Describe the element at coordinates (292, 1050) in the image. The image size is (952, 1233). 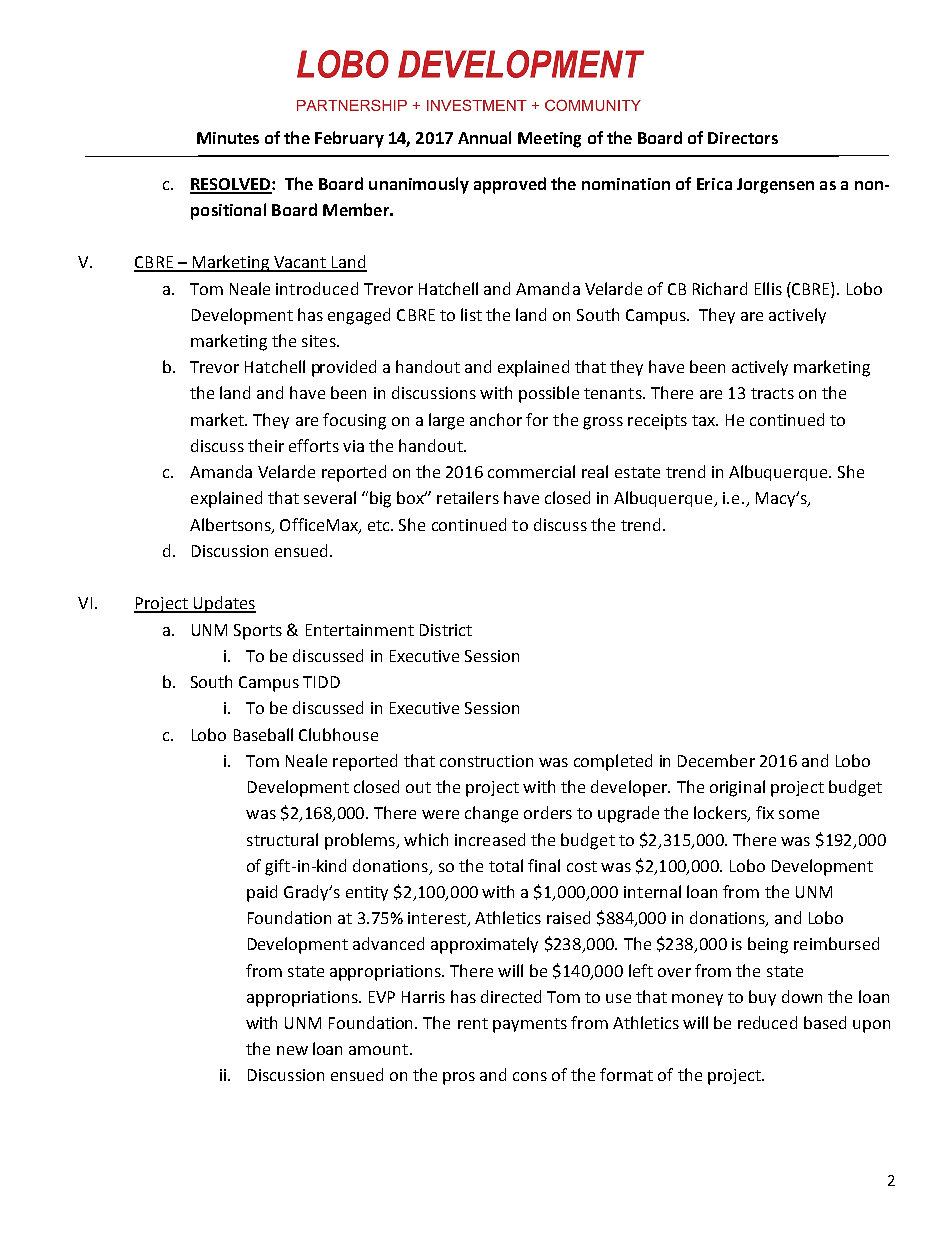
I see `new` at that location.
